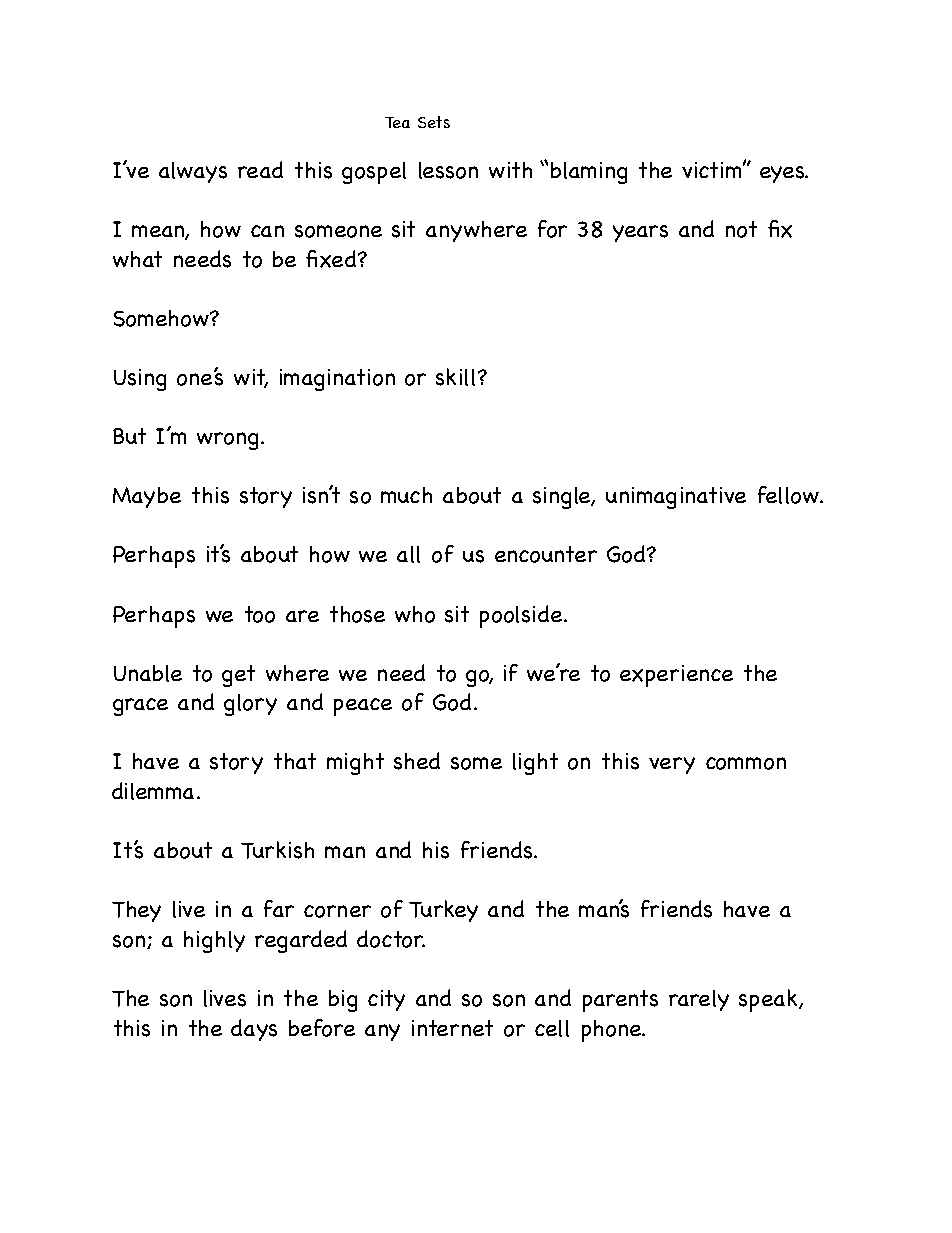 The height and width of the screenshot is (1233, 952). What do you see at coordinates (783, 174) in the screenshot?
I see `eyes` at bounding box center [783, 174].
